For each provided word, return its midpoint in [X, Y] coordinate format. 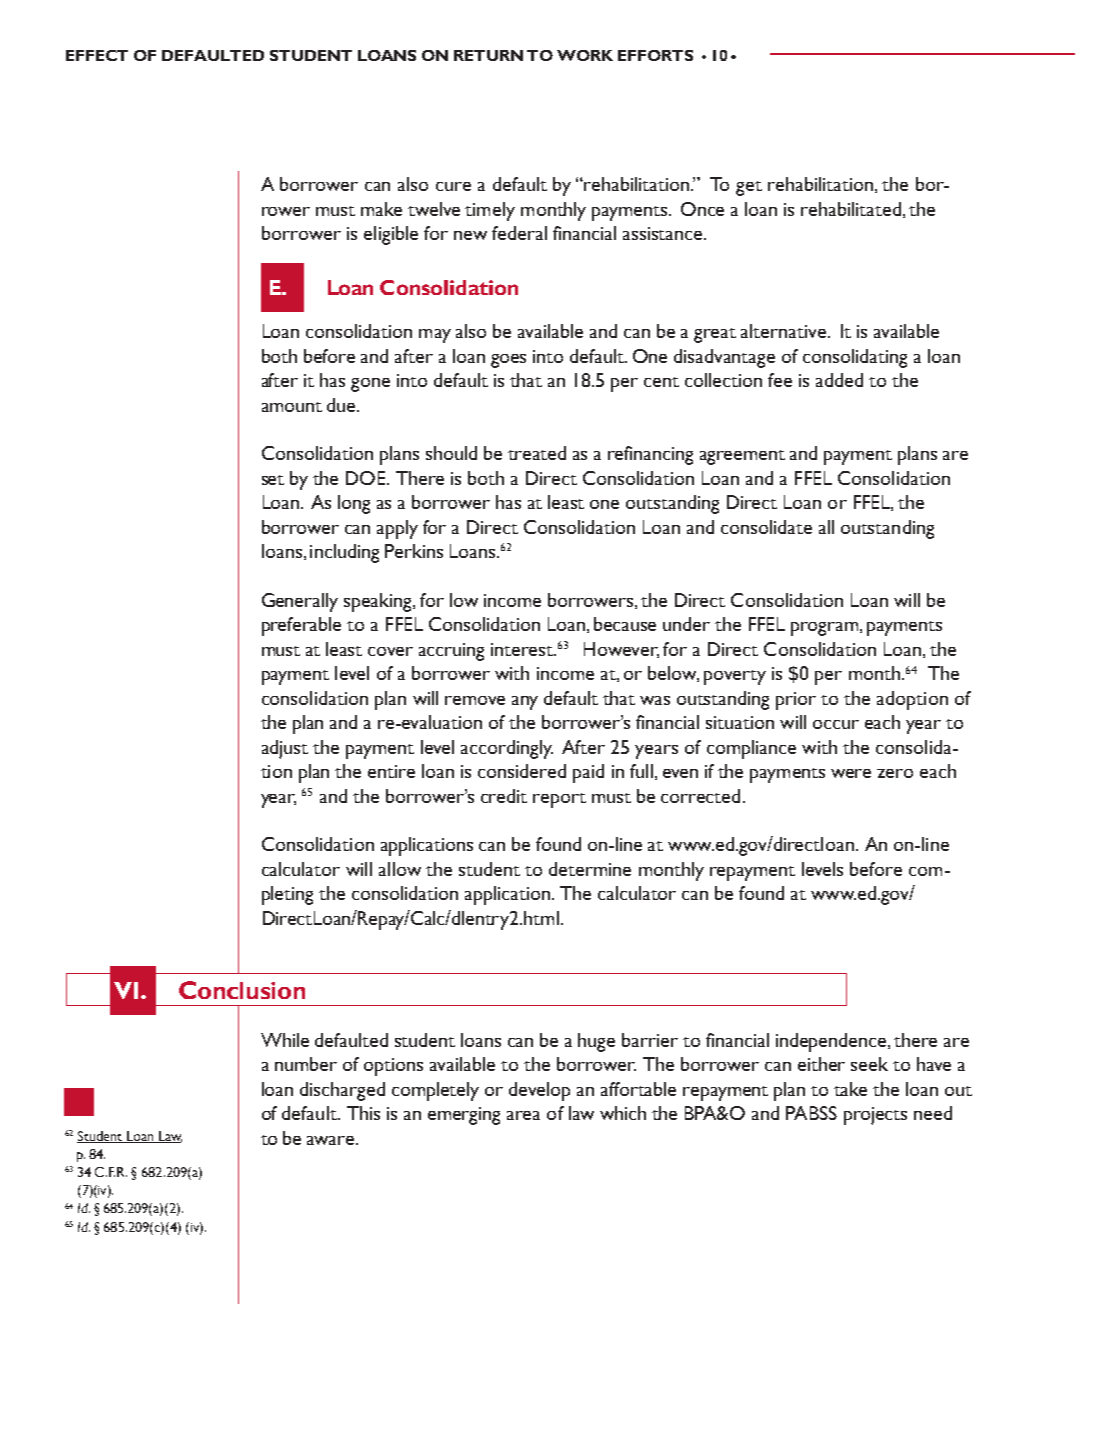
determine [590, 869]
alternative [783, 331]
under [686, 624]
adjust [285, 749]
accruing [451, 652]
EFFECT [97, 55]
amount [292, 407]
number [306, 1064]
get [749, 188]
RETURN [488, 55]
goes [508, 361]
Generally [300, 602]
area [523, 1115]
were [851, 773]
